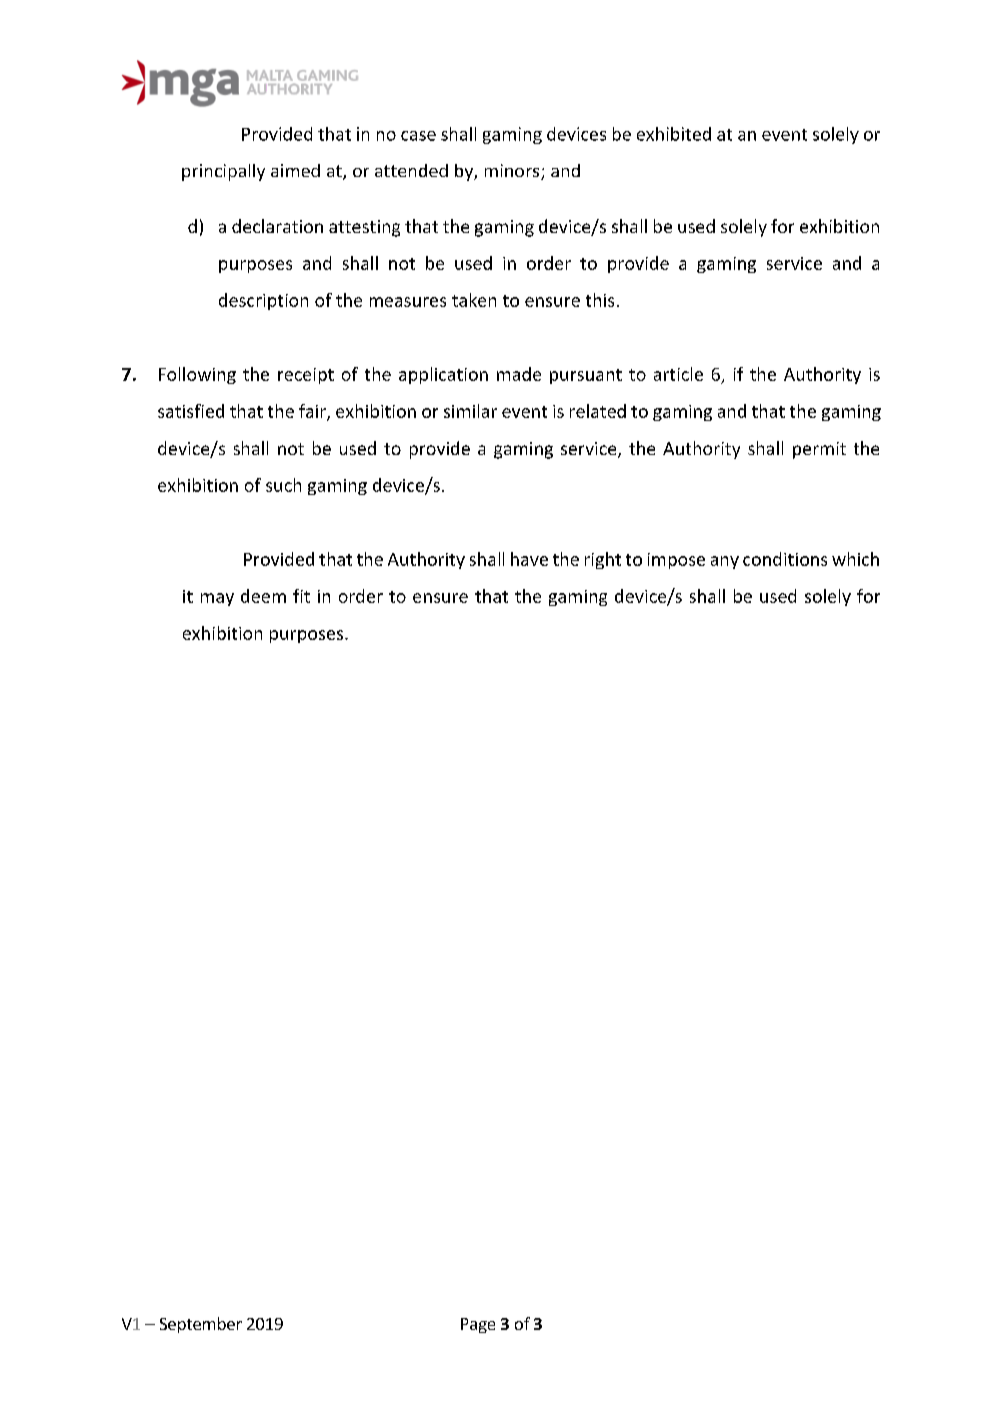 The height and width of the screenshot is (1417, 1002). What do you see at coordinates (676, 561) in the screenshot?
I see `impose` at bounding box center [676, 561].
